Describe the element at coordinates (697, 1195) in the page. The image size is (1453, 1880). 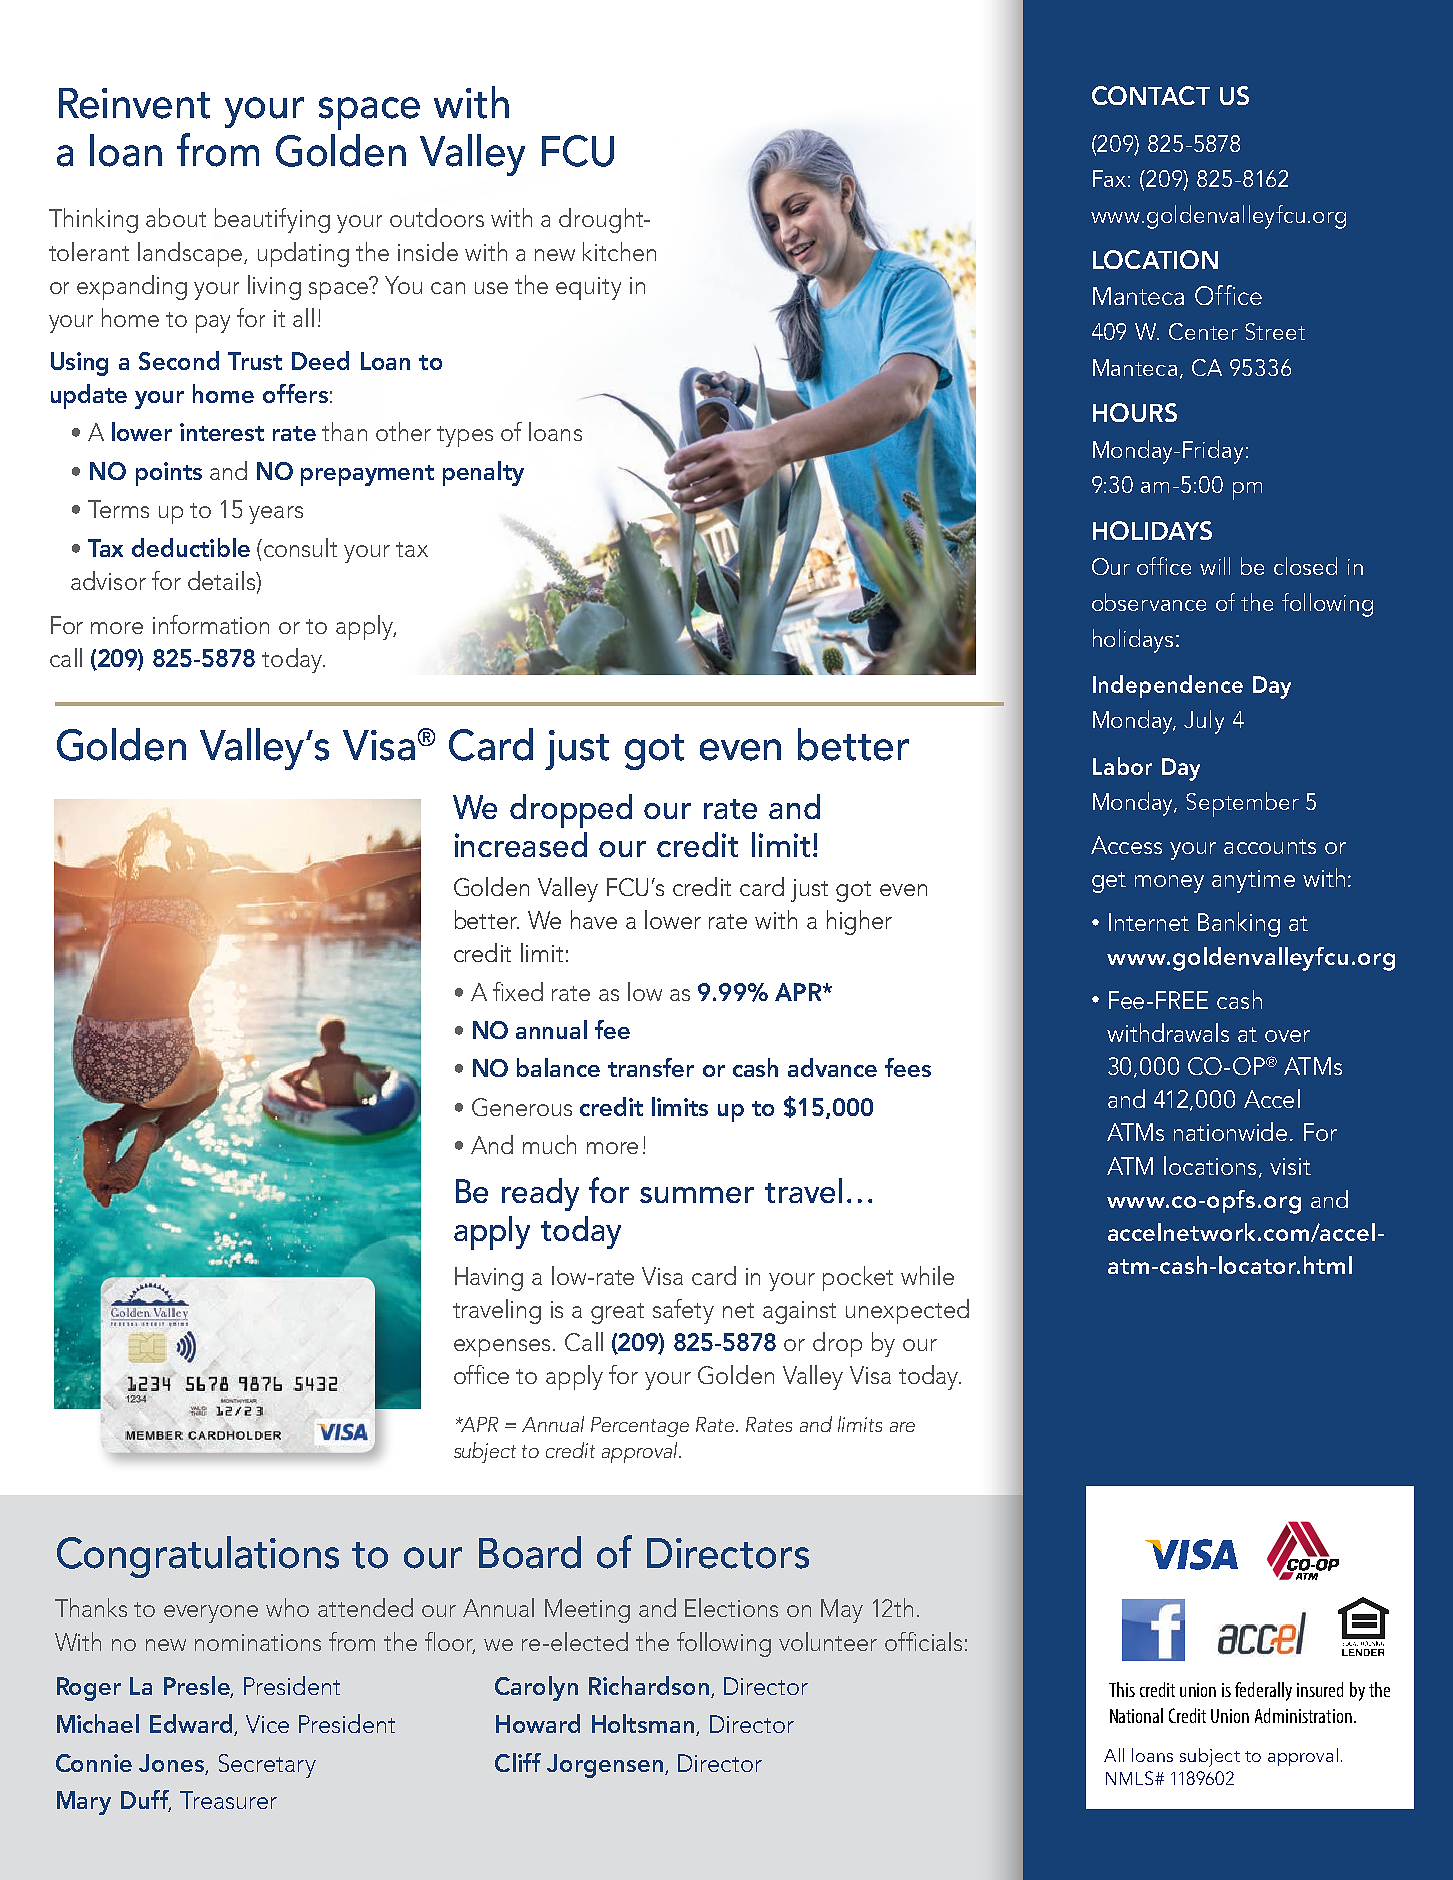
I see `summer` at that location.
